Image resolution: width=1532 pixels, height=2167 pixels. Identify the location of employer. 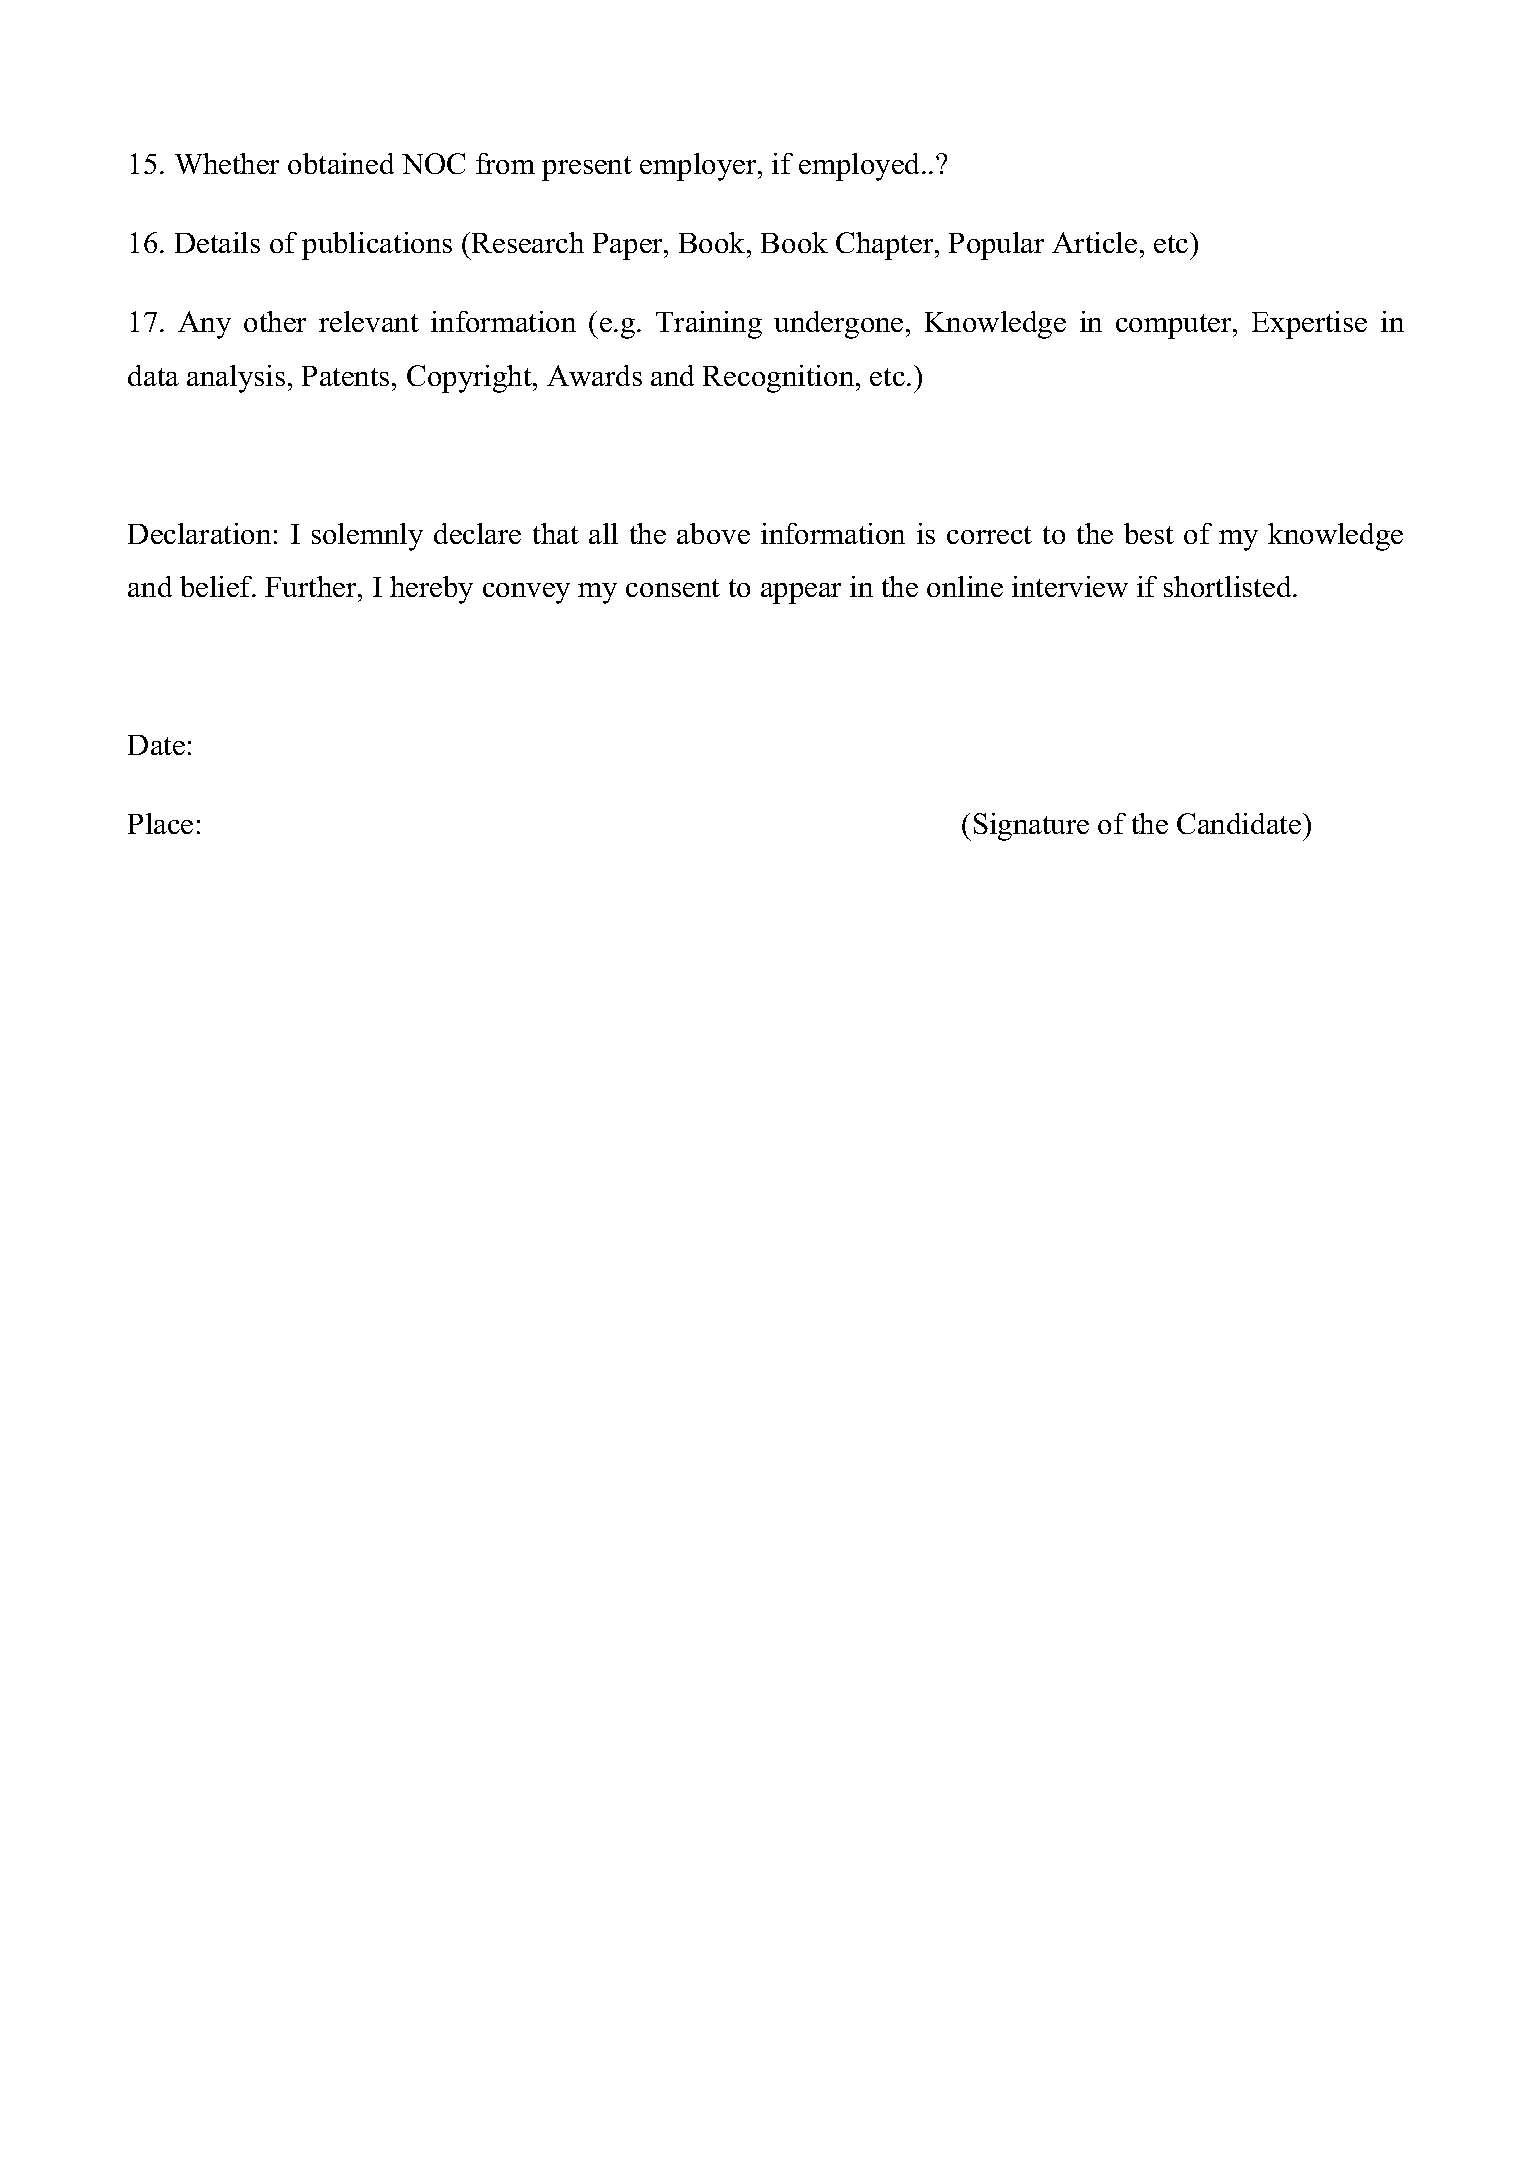
(699, 167).
